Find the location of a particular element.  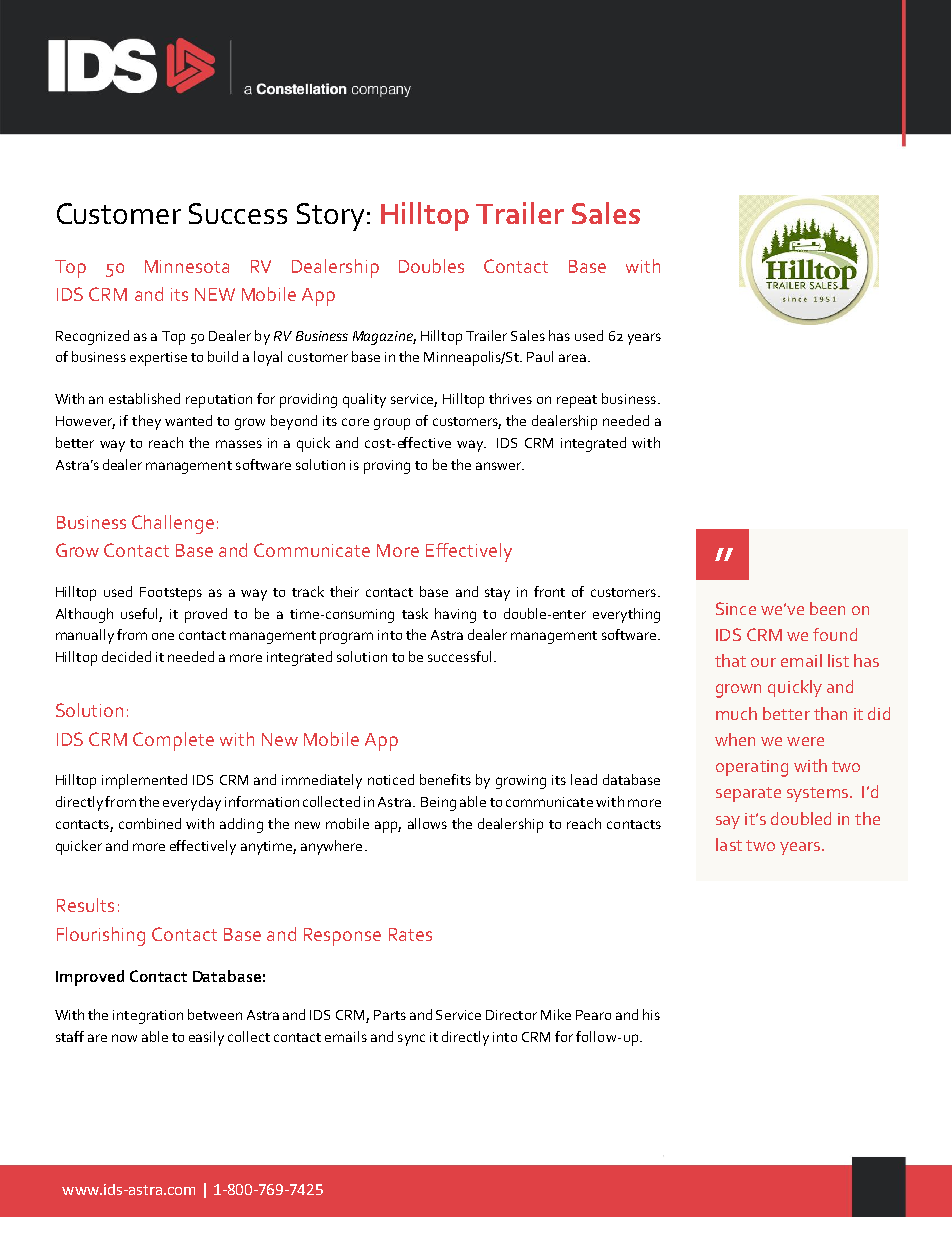

allows is located at coordinates (427, 823).
